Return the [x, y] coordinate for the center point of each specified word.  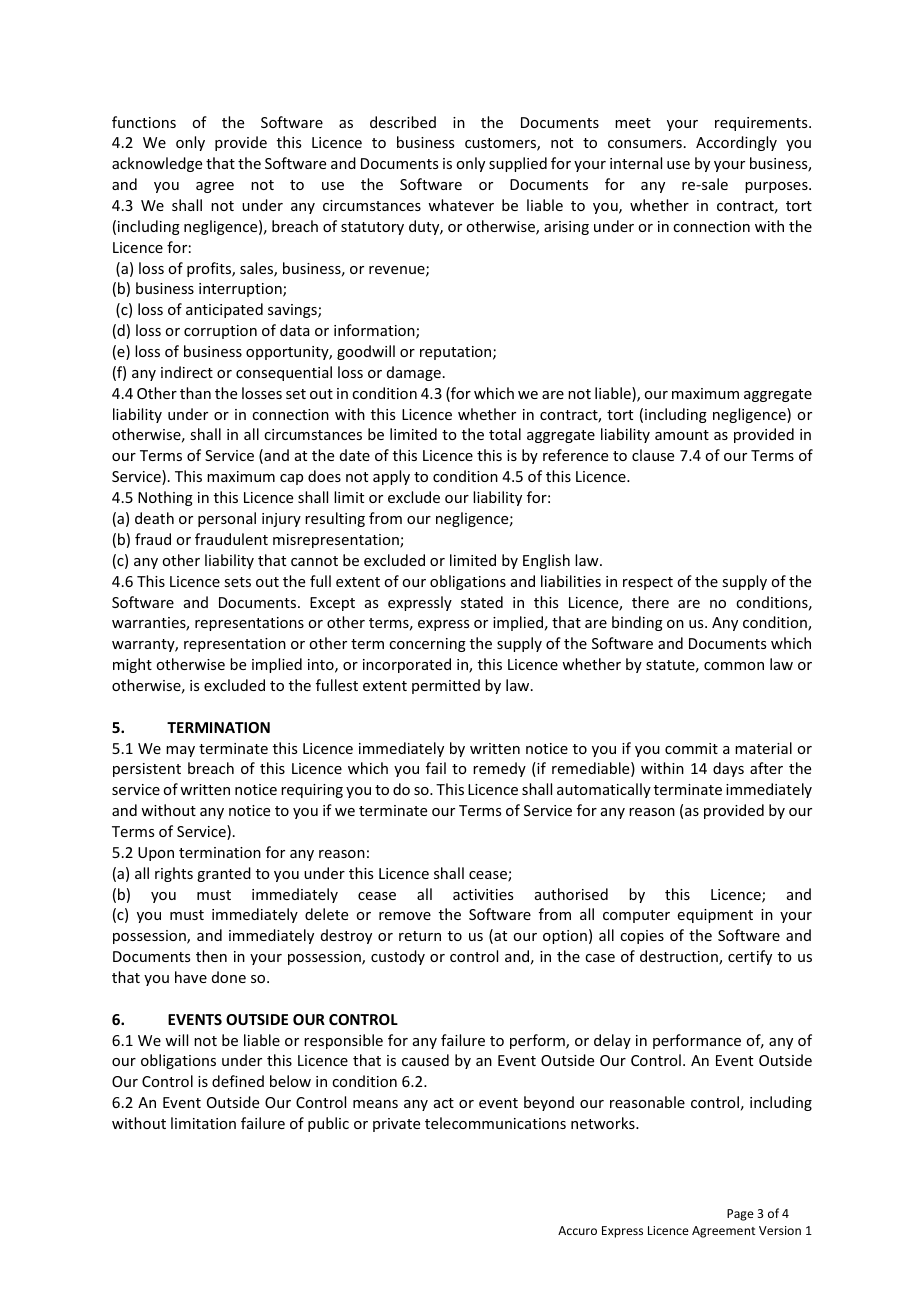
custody [398, 957]
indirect [187, 372]
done [229, 977]
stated [482, 602]
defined [238, 1081]
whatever [461, 205]
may [180, 751]
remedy [499, 769]
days [728, 769]
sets [237, 582]
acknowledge [157, 164]
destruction [680, 957]
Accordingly [736, 143]
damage [414, 373]
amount [682, 435]
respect [648, 583]
